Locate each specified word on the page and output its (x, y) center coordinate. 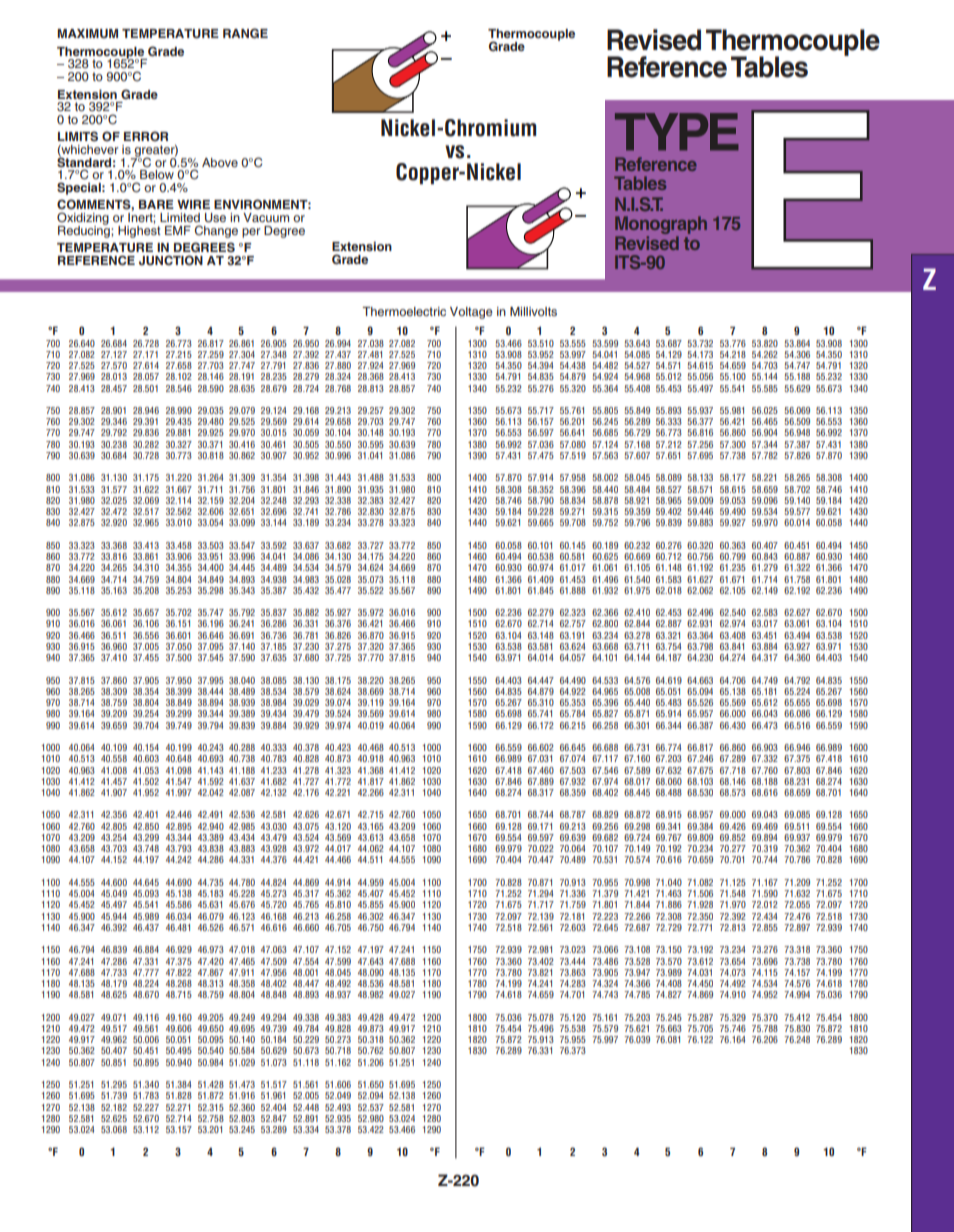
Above (220, 162)
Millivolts (533, 311)
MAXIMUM (87, 34)
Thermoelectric (404, 311)
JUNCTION (171, 260)
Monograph (661, 225)
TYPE (677, 132)
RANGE (245, 33)
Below (157, 174)
